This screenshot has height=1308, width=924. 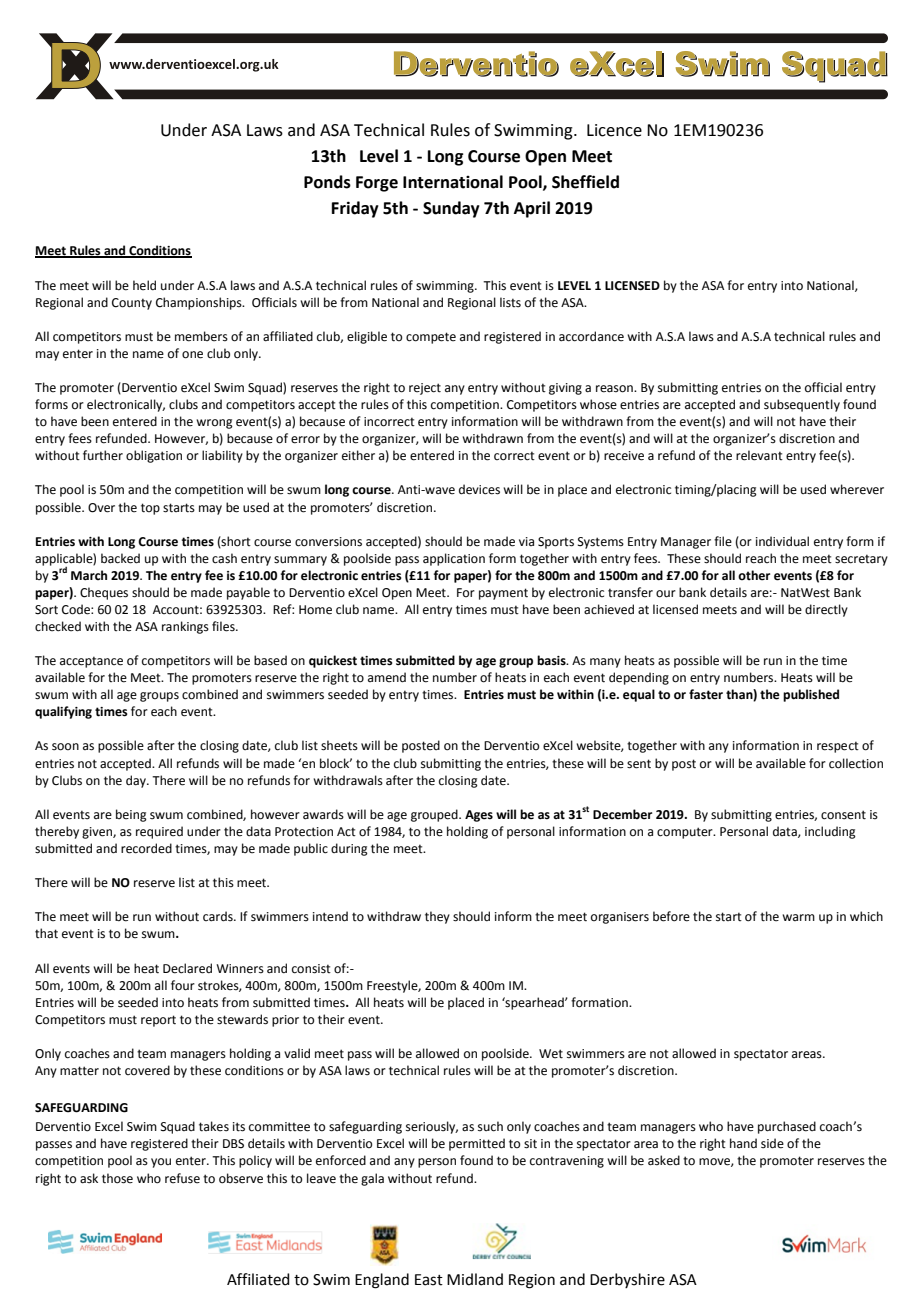 What do you see at coordinates (451, 209) in the screenshot?
I see `Sunday` at bounding box center [451, 209].
